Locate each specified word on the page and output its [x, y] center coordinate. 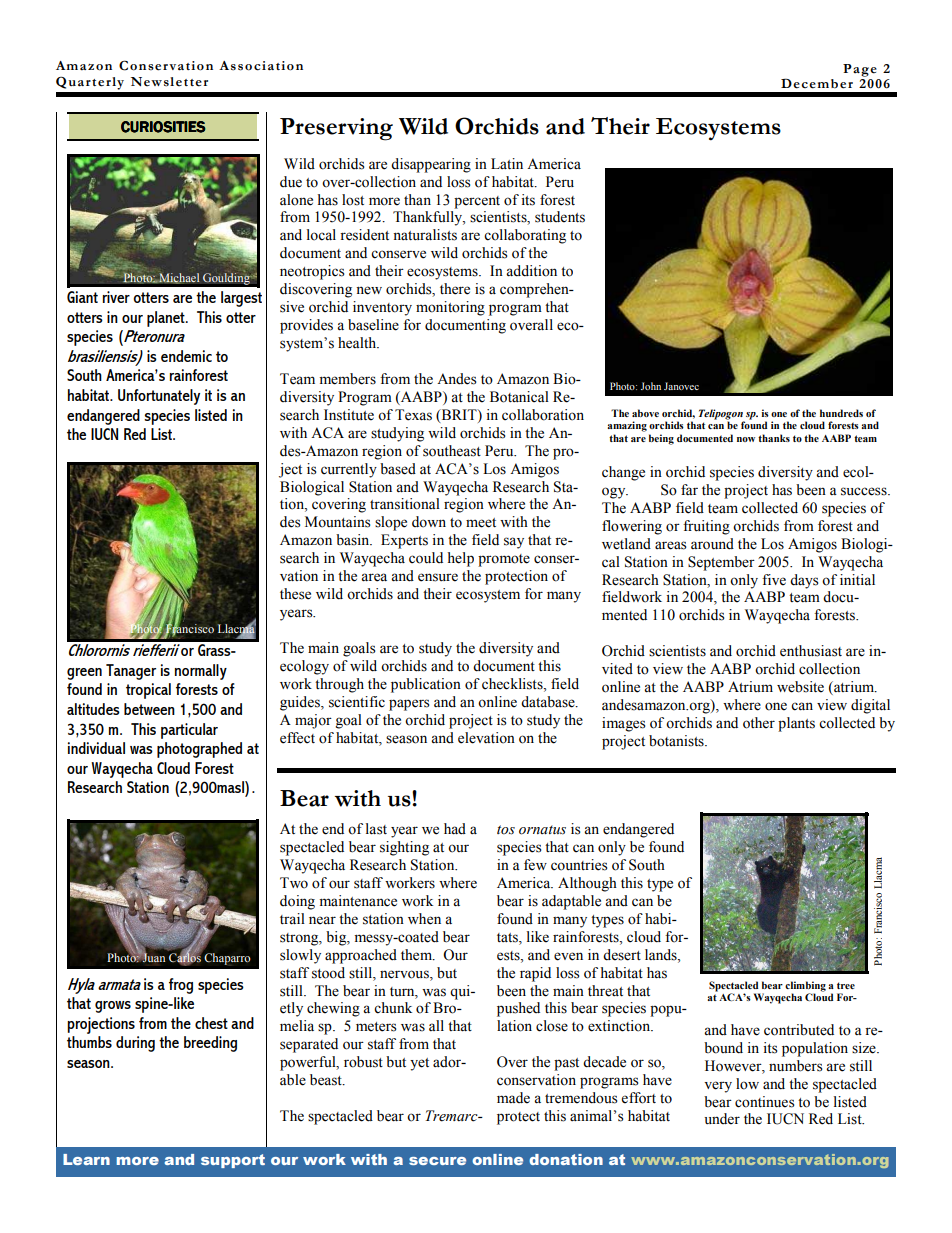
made [513, 1098]
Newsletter [169, 82]
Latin [507, 163]
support [233, 1161]
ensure [438, 577]
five [774, 580]
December [817, 83]
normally [201, 672]
